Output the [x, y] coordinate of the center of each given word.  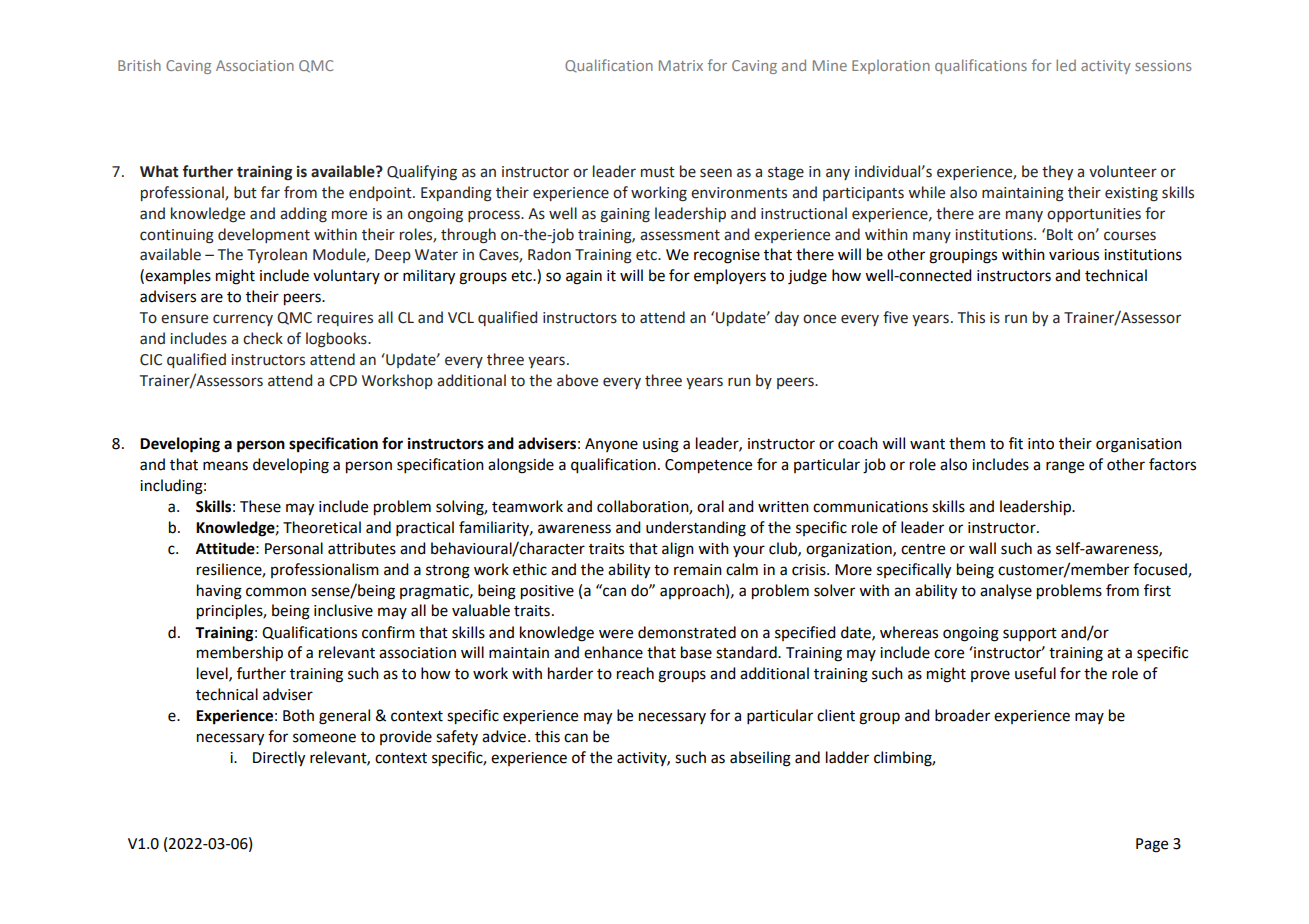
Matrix [681, 65]
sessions [1163, 65]
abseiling [760, 759]
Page [1152, 845]
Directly [279, 759]
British [139, 65]
